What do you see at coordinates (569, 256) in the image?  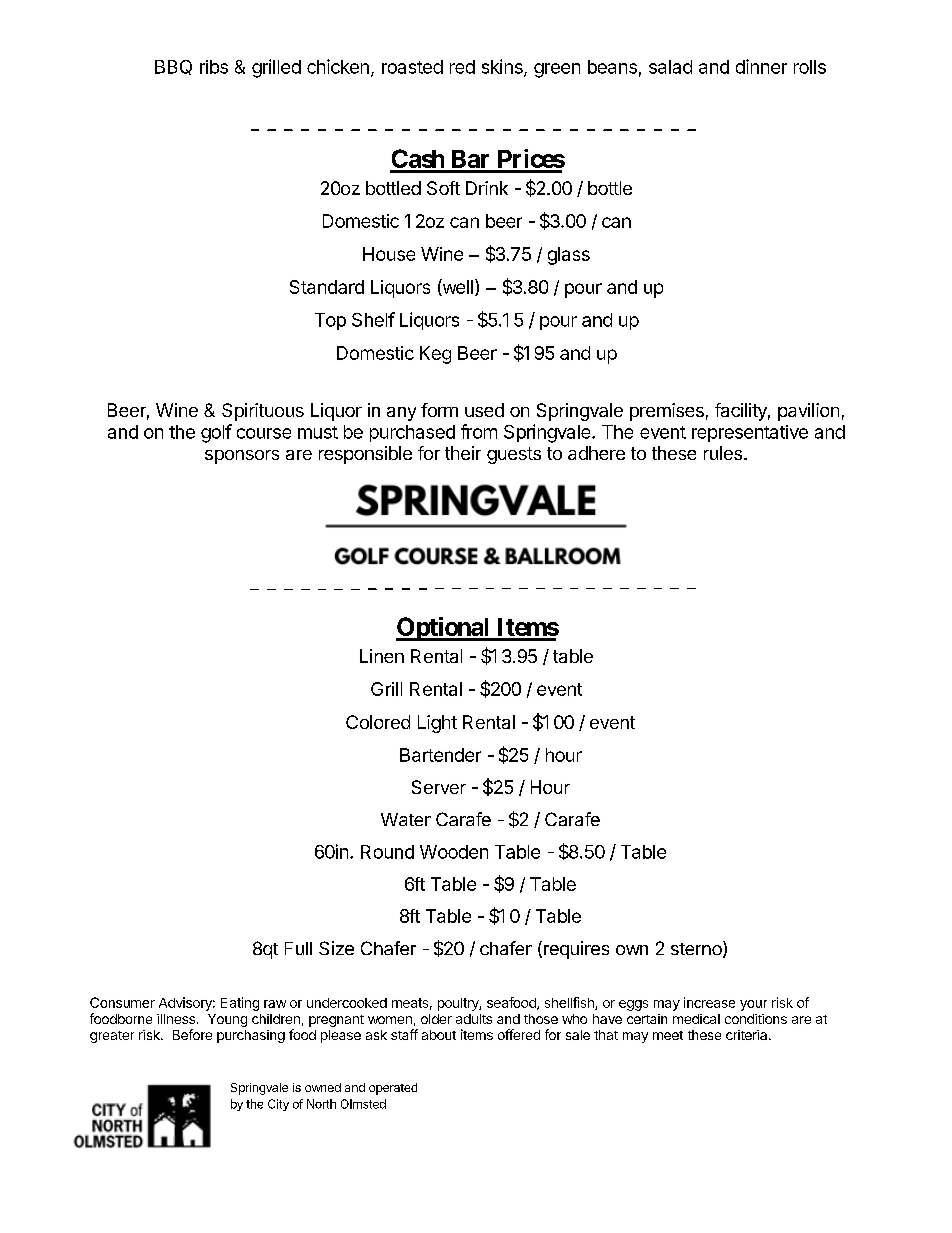 I see `glass` at bounding box center [569, 256].
